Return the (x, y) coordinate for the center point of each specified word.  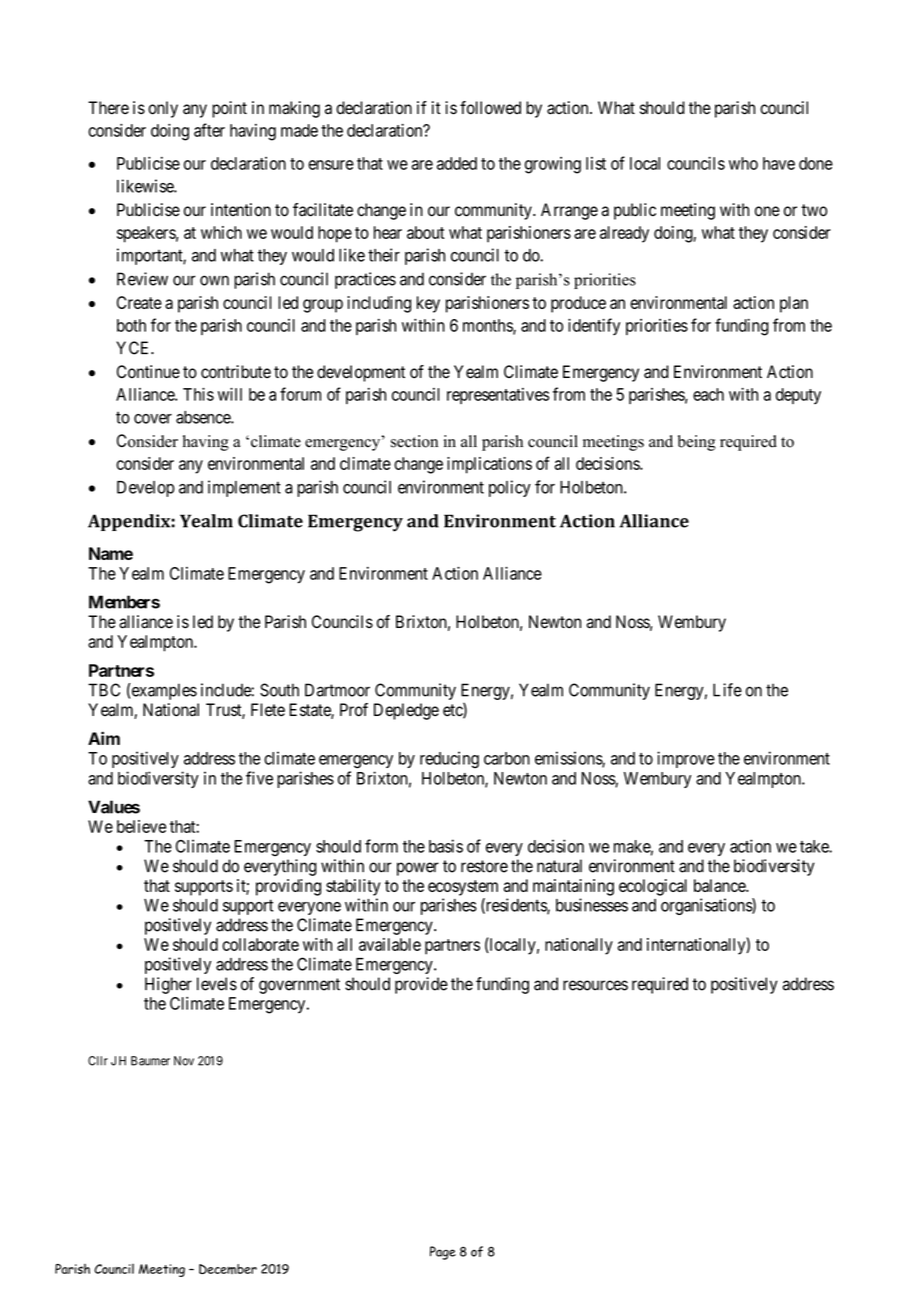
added (457, 163)
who (743, 163)
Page (443, 1253)
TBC (104, 690)
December (228, 1269)
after (209, 130)
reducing (449, 759)
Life (727, 690)
